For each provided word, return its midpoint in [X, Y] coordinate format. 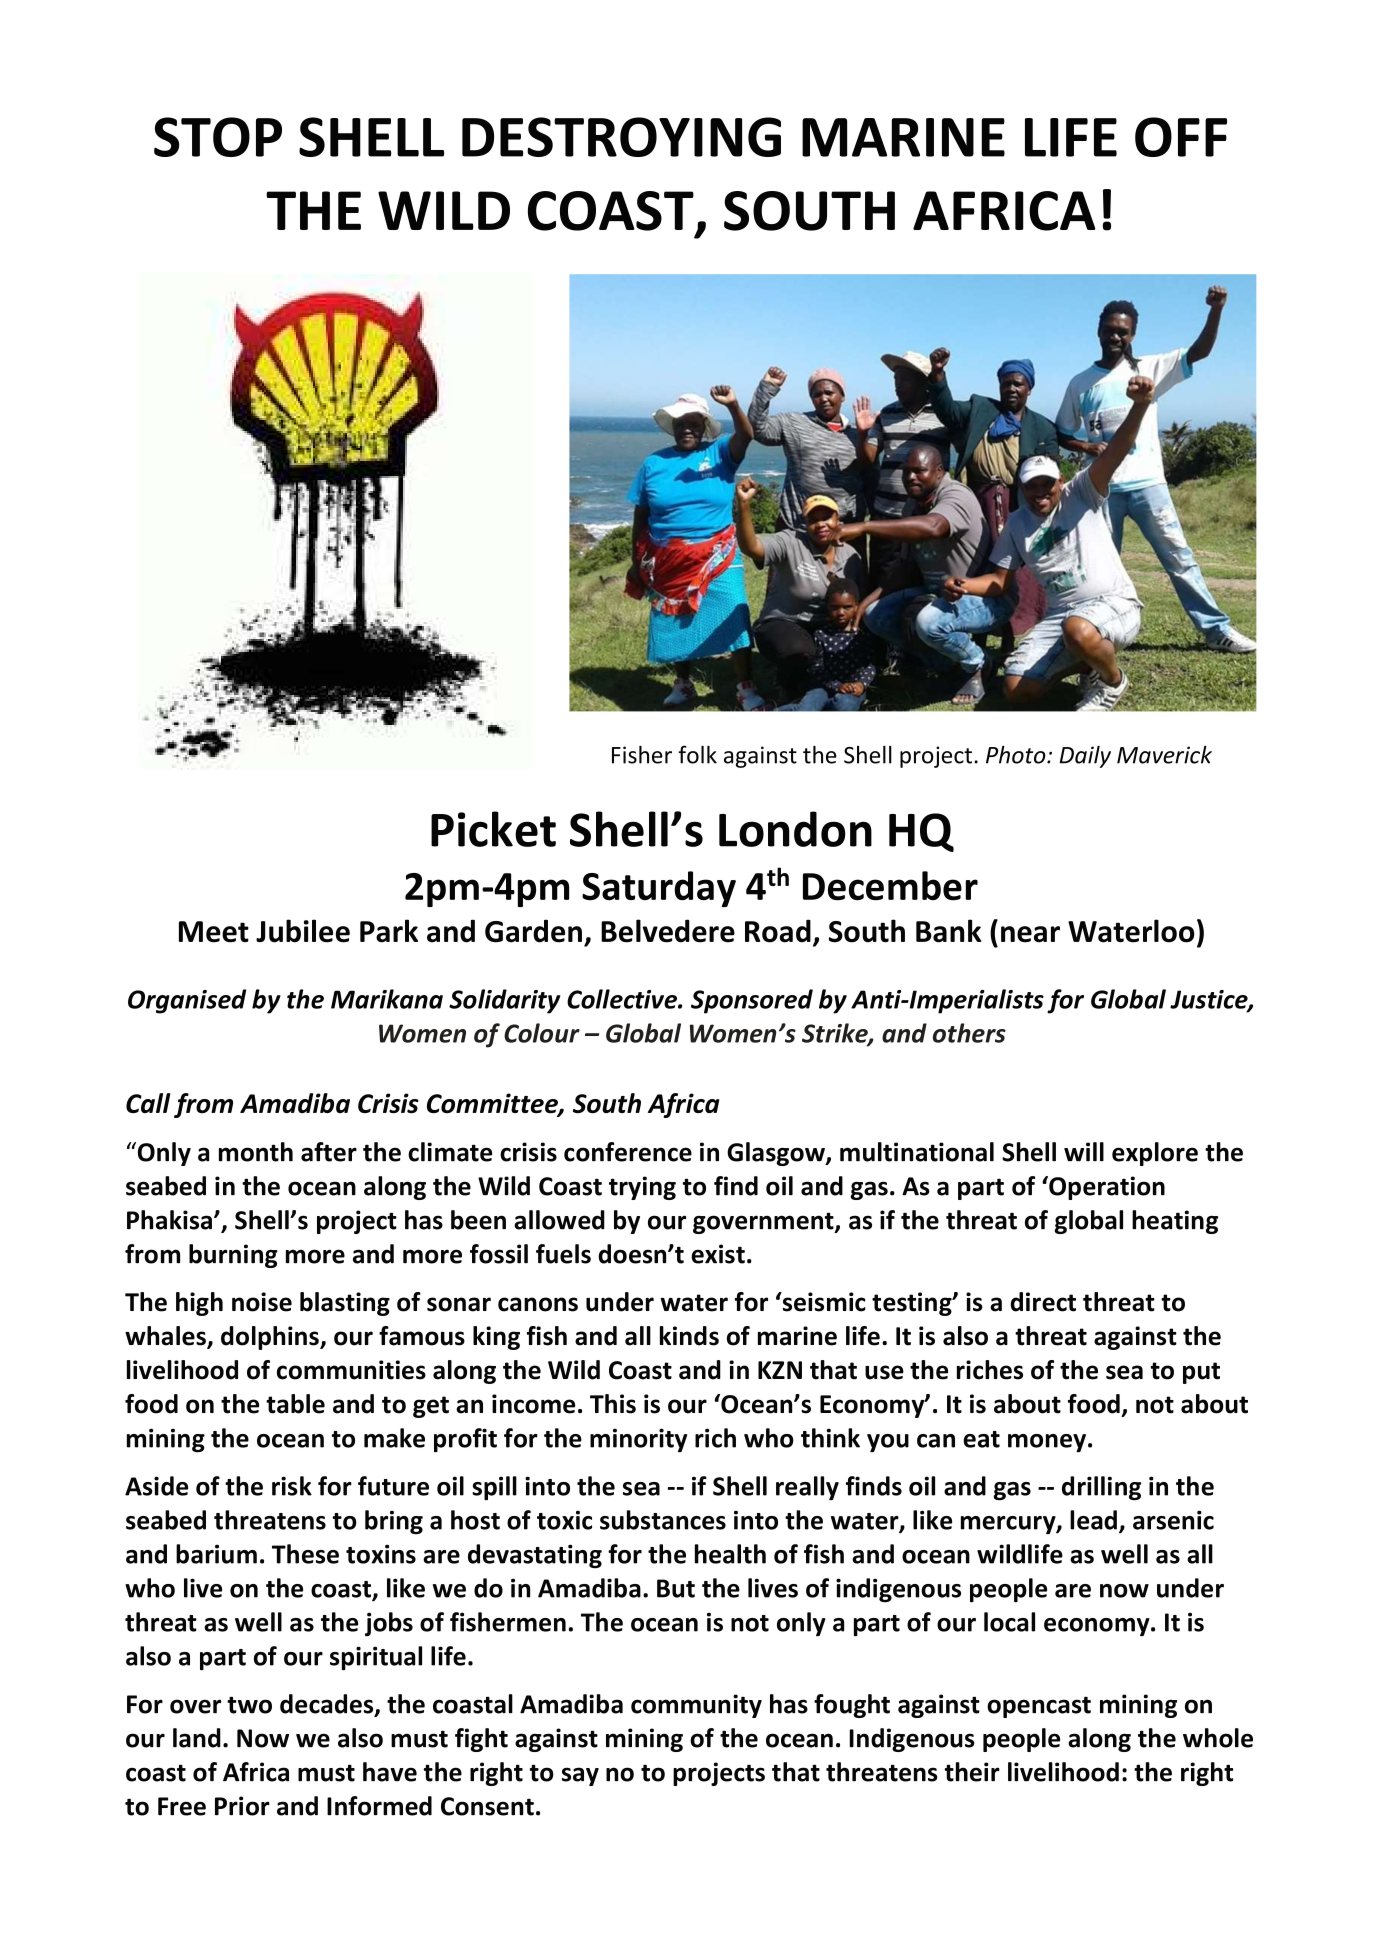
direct [1043, 1302]
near [1030, 934]
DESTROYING [621, 137]
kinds [689, 1336]
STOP [218, 137]
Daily [1085, 757]
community [696, 1706]
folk [697, 754]
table [295, 1404]
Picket [493, 829]
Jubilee [303, 931]
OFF [1181, 137]
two [249, 1705]
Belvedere [668, 931]
